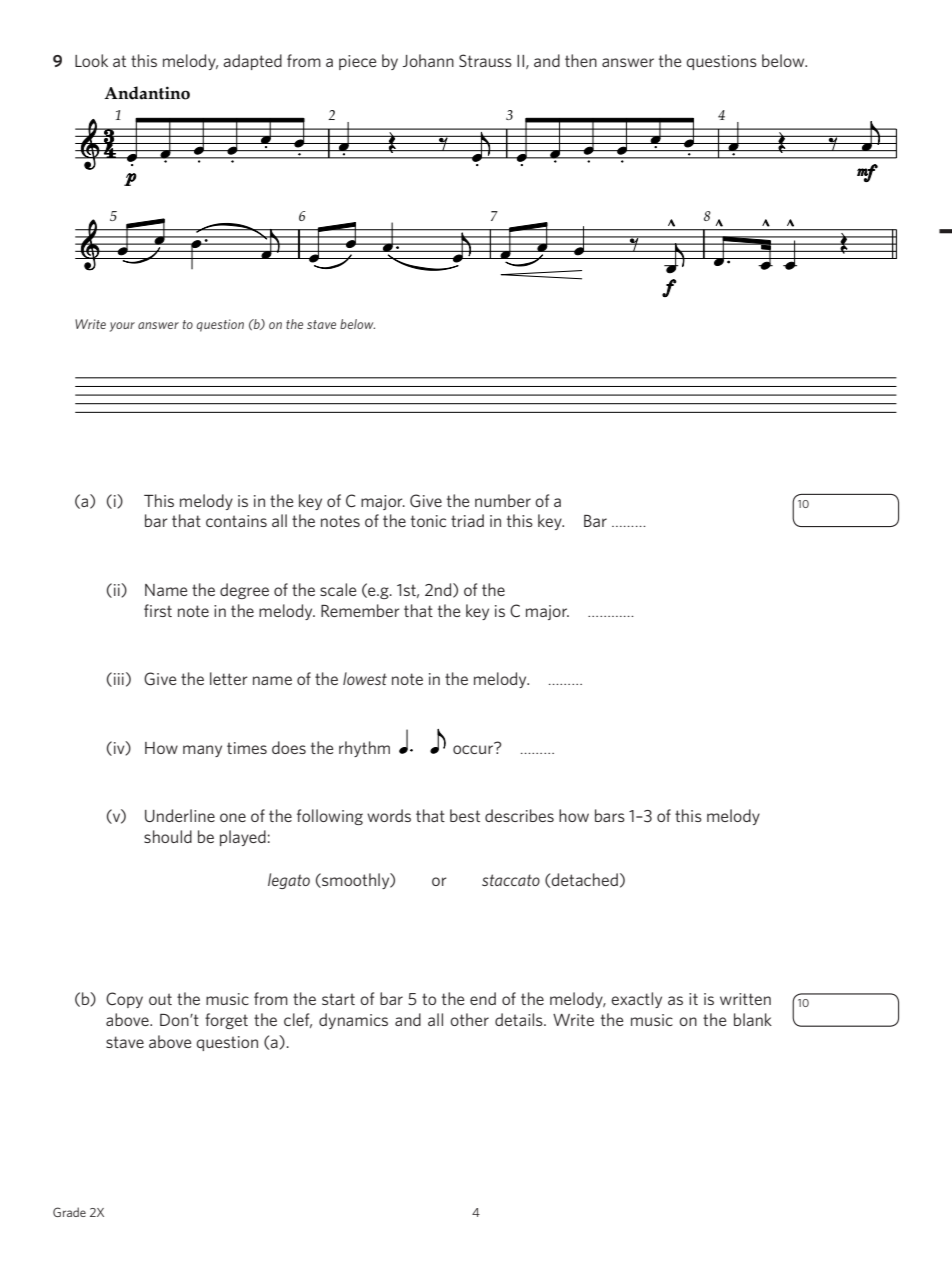  What do you see at coordinates (147, 93) in the screenshot?
I see `Andantino` at bounding box center [147, 93].
